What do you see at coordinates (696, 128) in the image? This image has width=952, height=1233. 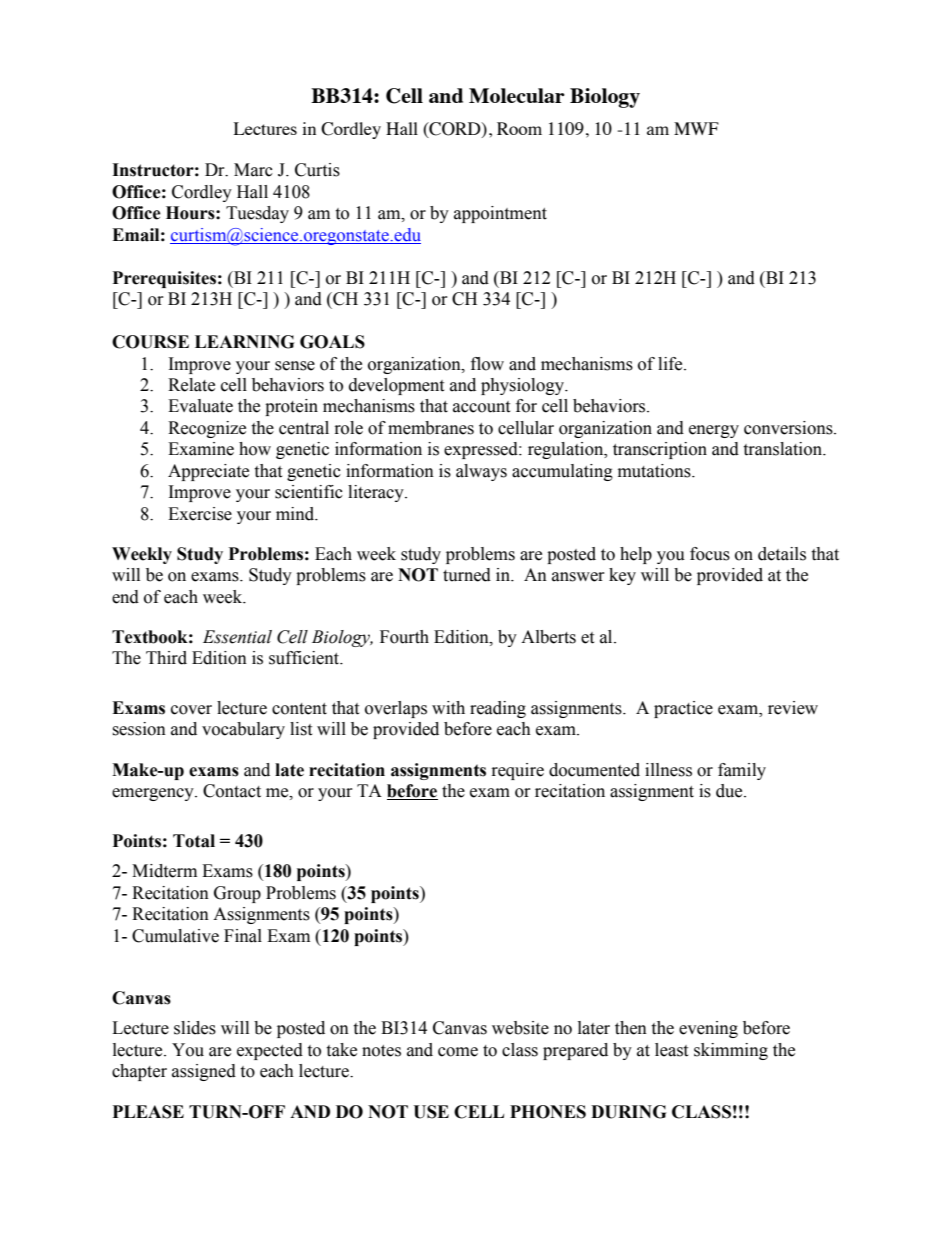 I see `MWF` at bounding box center [696, 128].
